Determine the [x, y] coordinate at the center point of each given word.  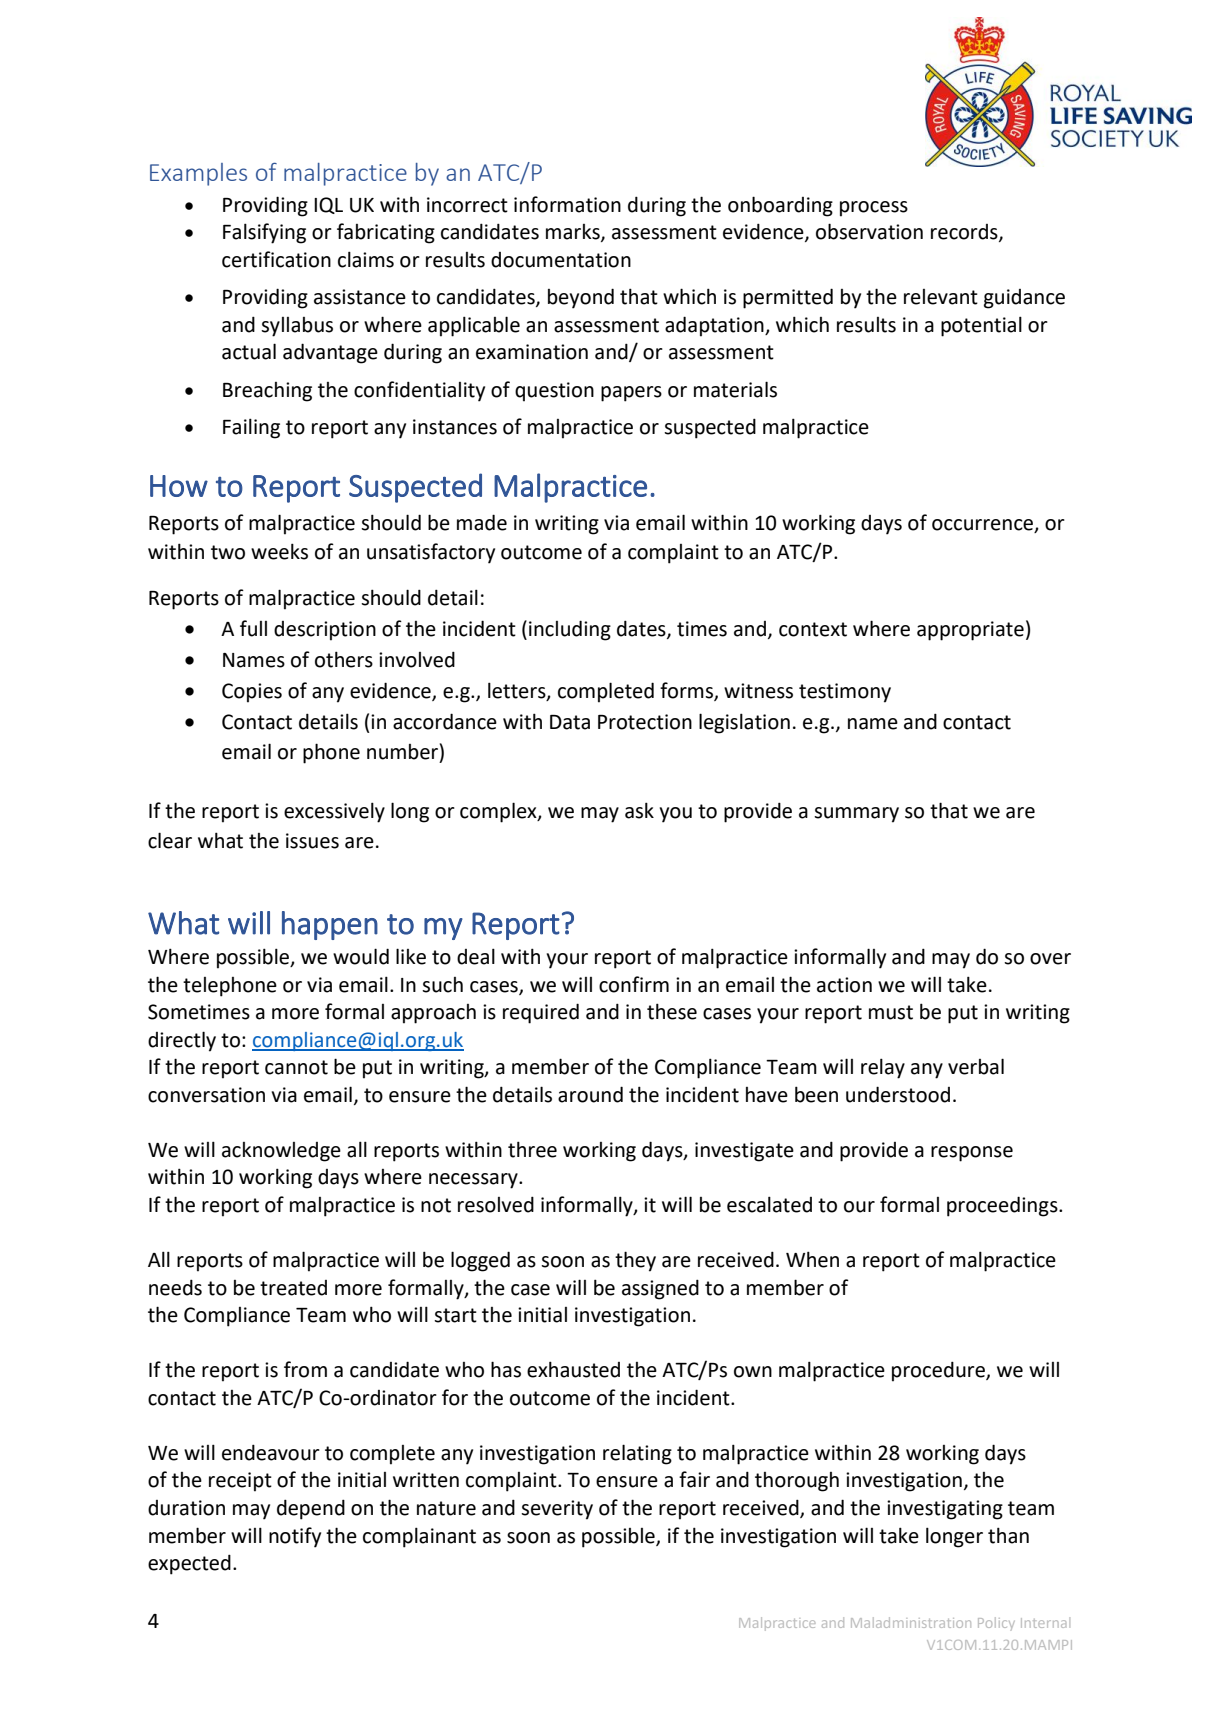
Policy [996, 1623]
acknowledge [281, 1152]
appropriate [970, 631]
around [590, 1094]
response [972, 1154]
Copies [252, 693]
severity [557, 1510]
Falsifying [264, 233]
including [570, 630]
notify [295, 1537]
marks [574, 233]
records [965, 233]
